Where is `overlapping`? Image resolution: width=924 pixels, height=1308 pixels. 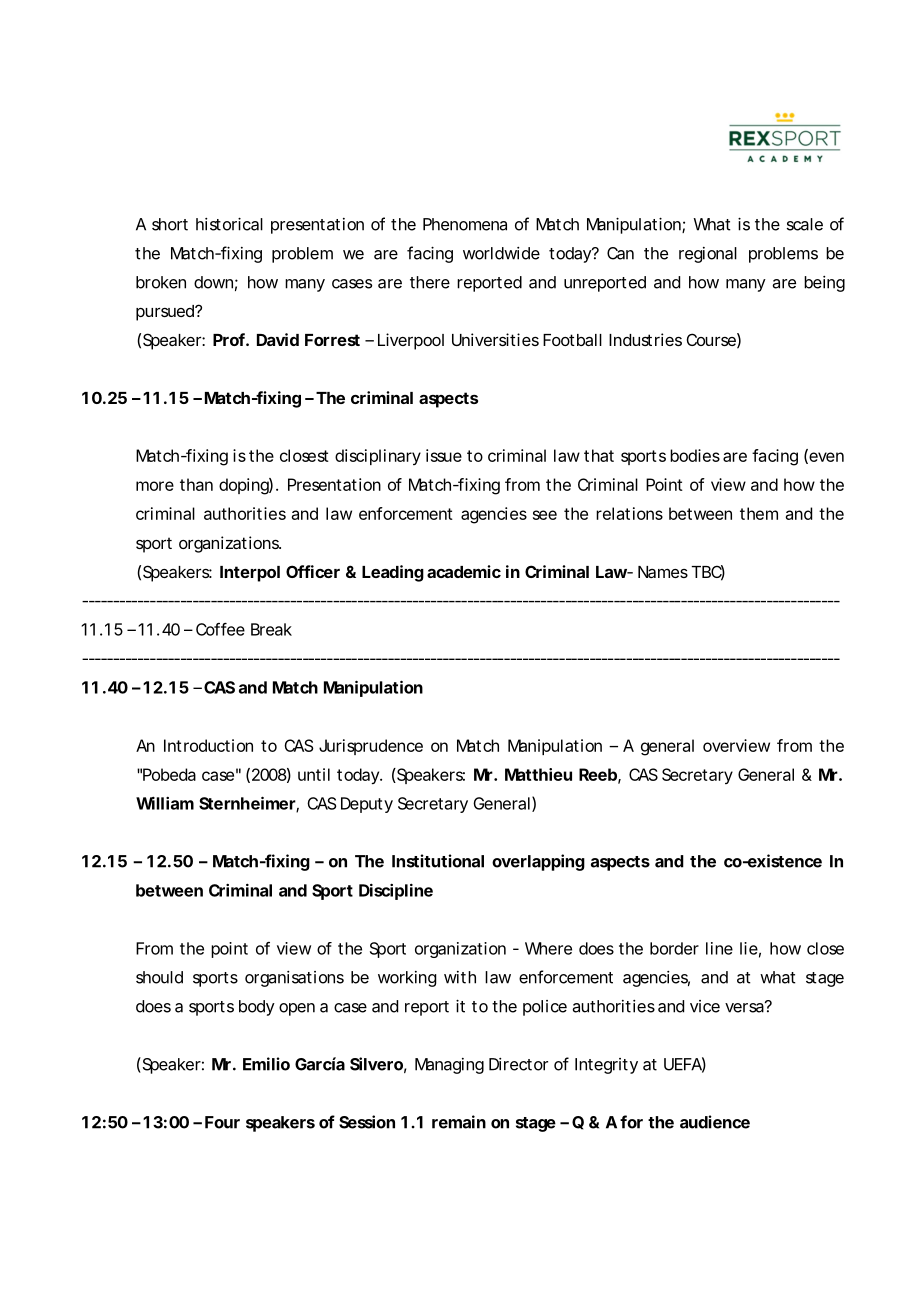
overlapping is located at coordinates (538, 862).
